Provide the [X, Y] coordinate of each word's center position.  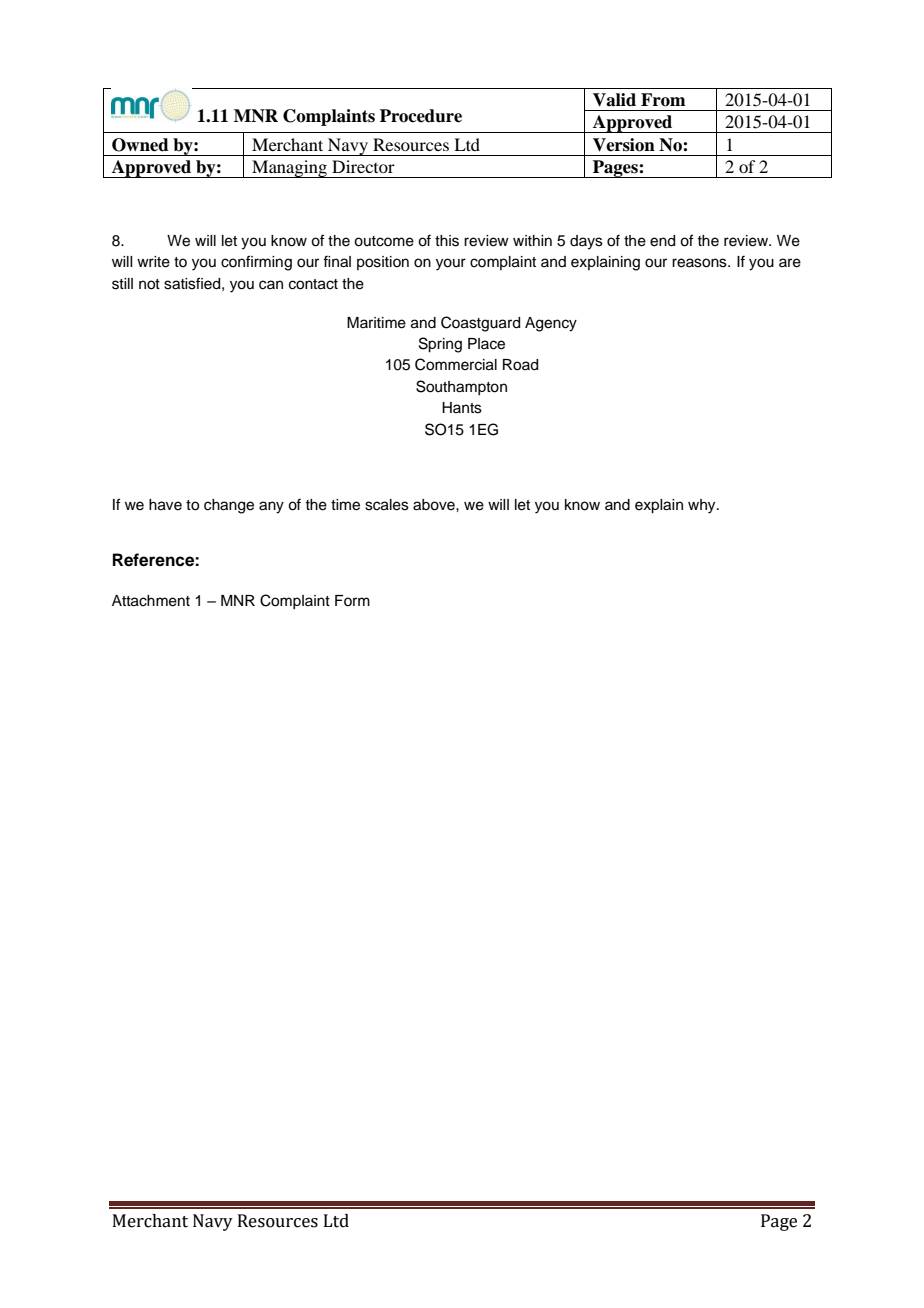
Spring [440, 345]
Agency [551, 324]
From [663, 100]
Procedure [421, 116]
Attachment [151, 601]
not [149, 284]
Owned [140, 145]
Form [352, 600]
